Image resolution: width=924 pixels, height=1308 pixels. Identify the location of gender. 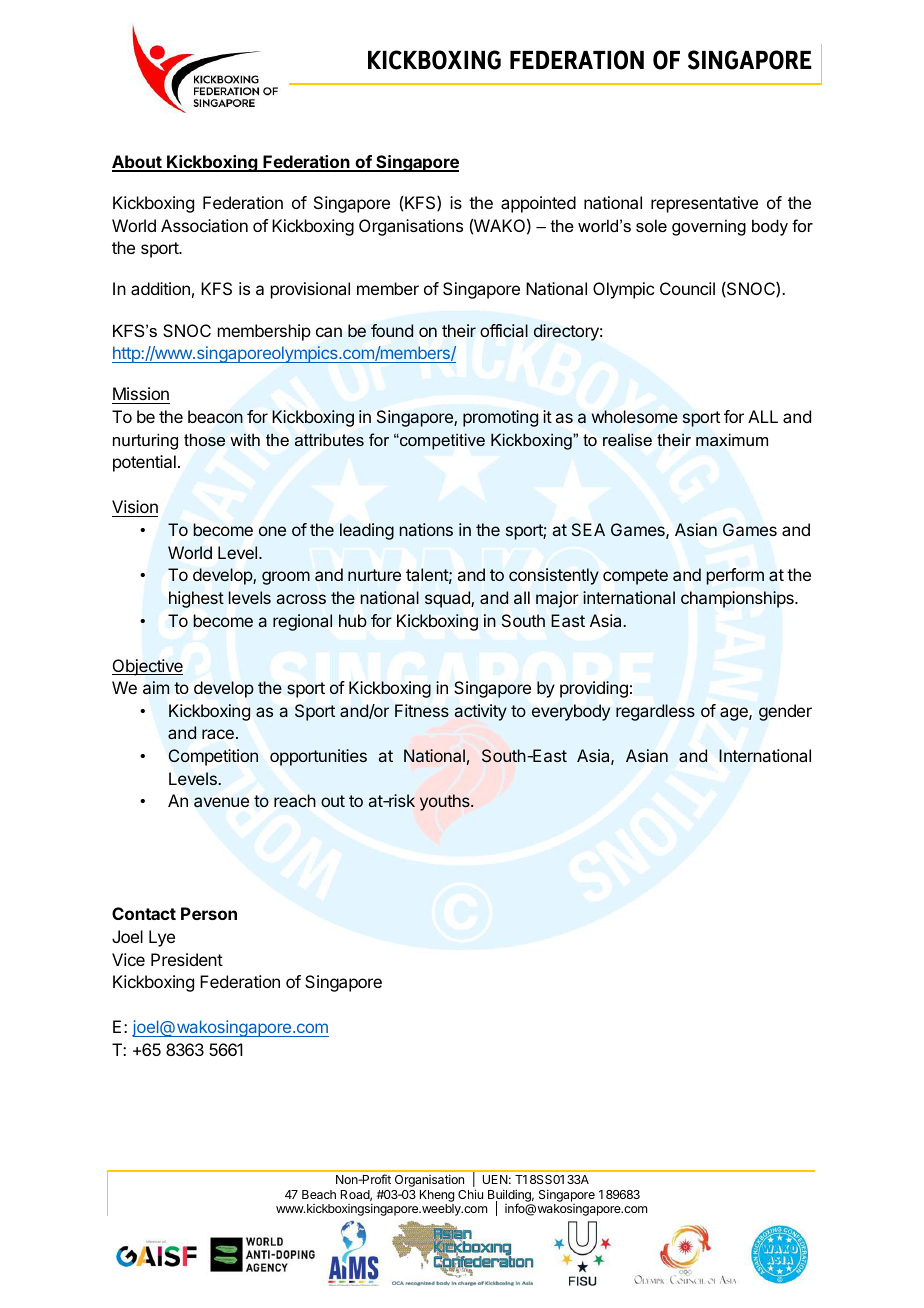
(785, 712).
